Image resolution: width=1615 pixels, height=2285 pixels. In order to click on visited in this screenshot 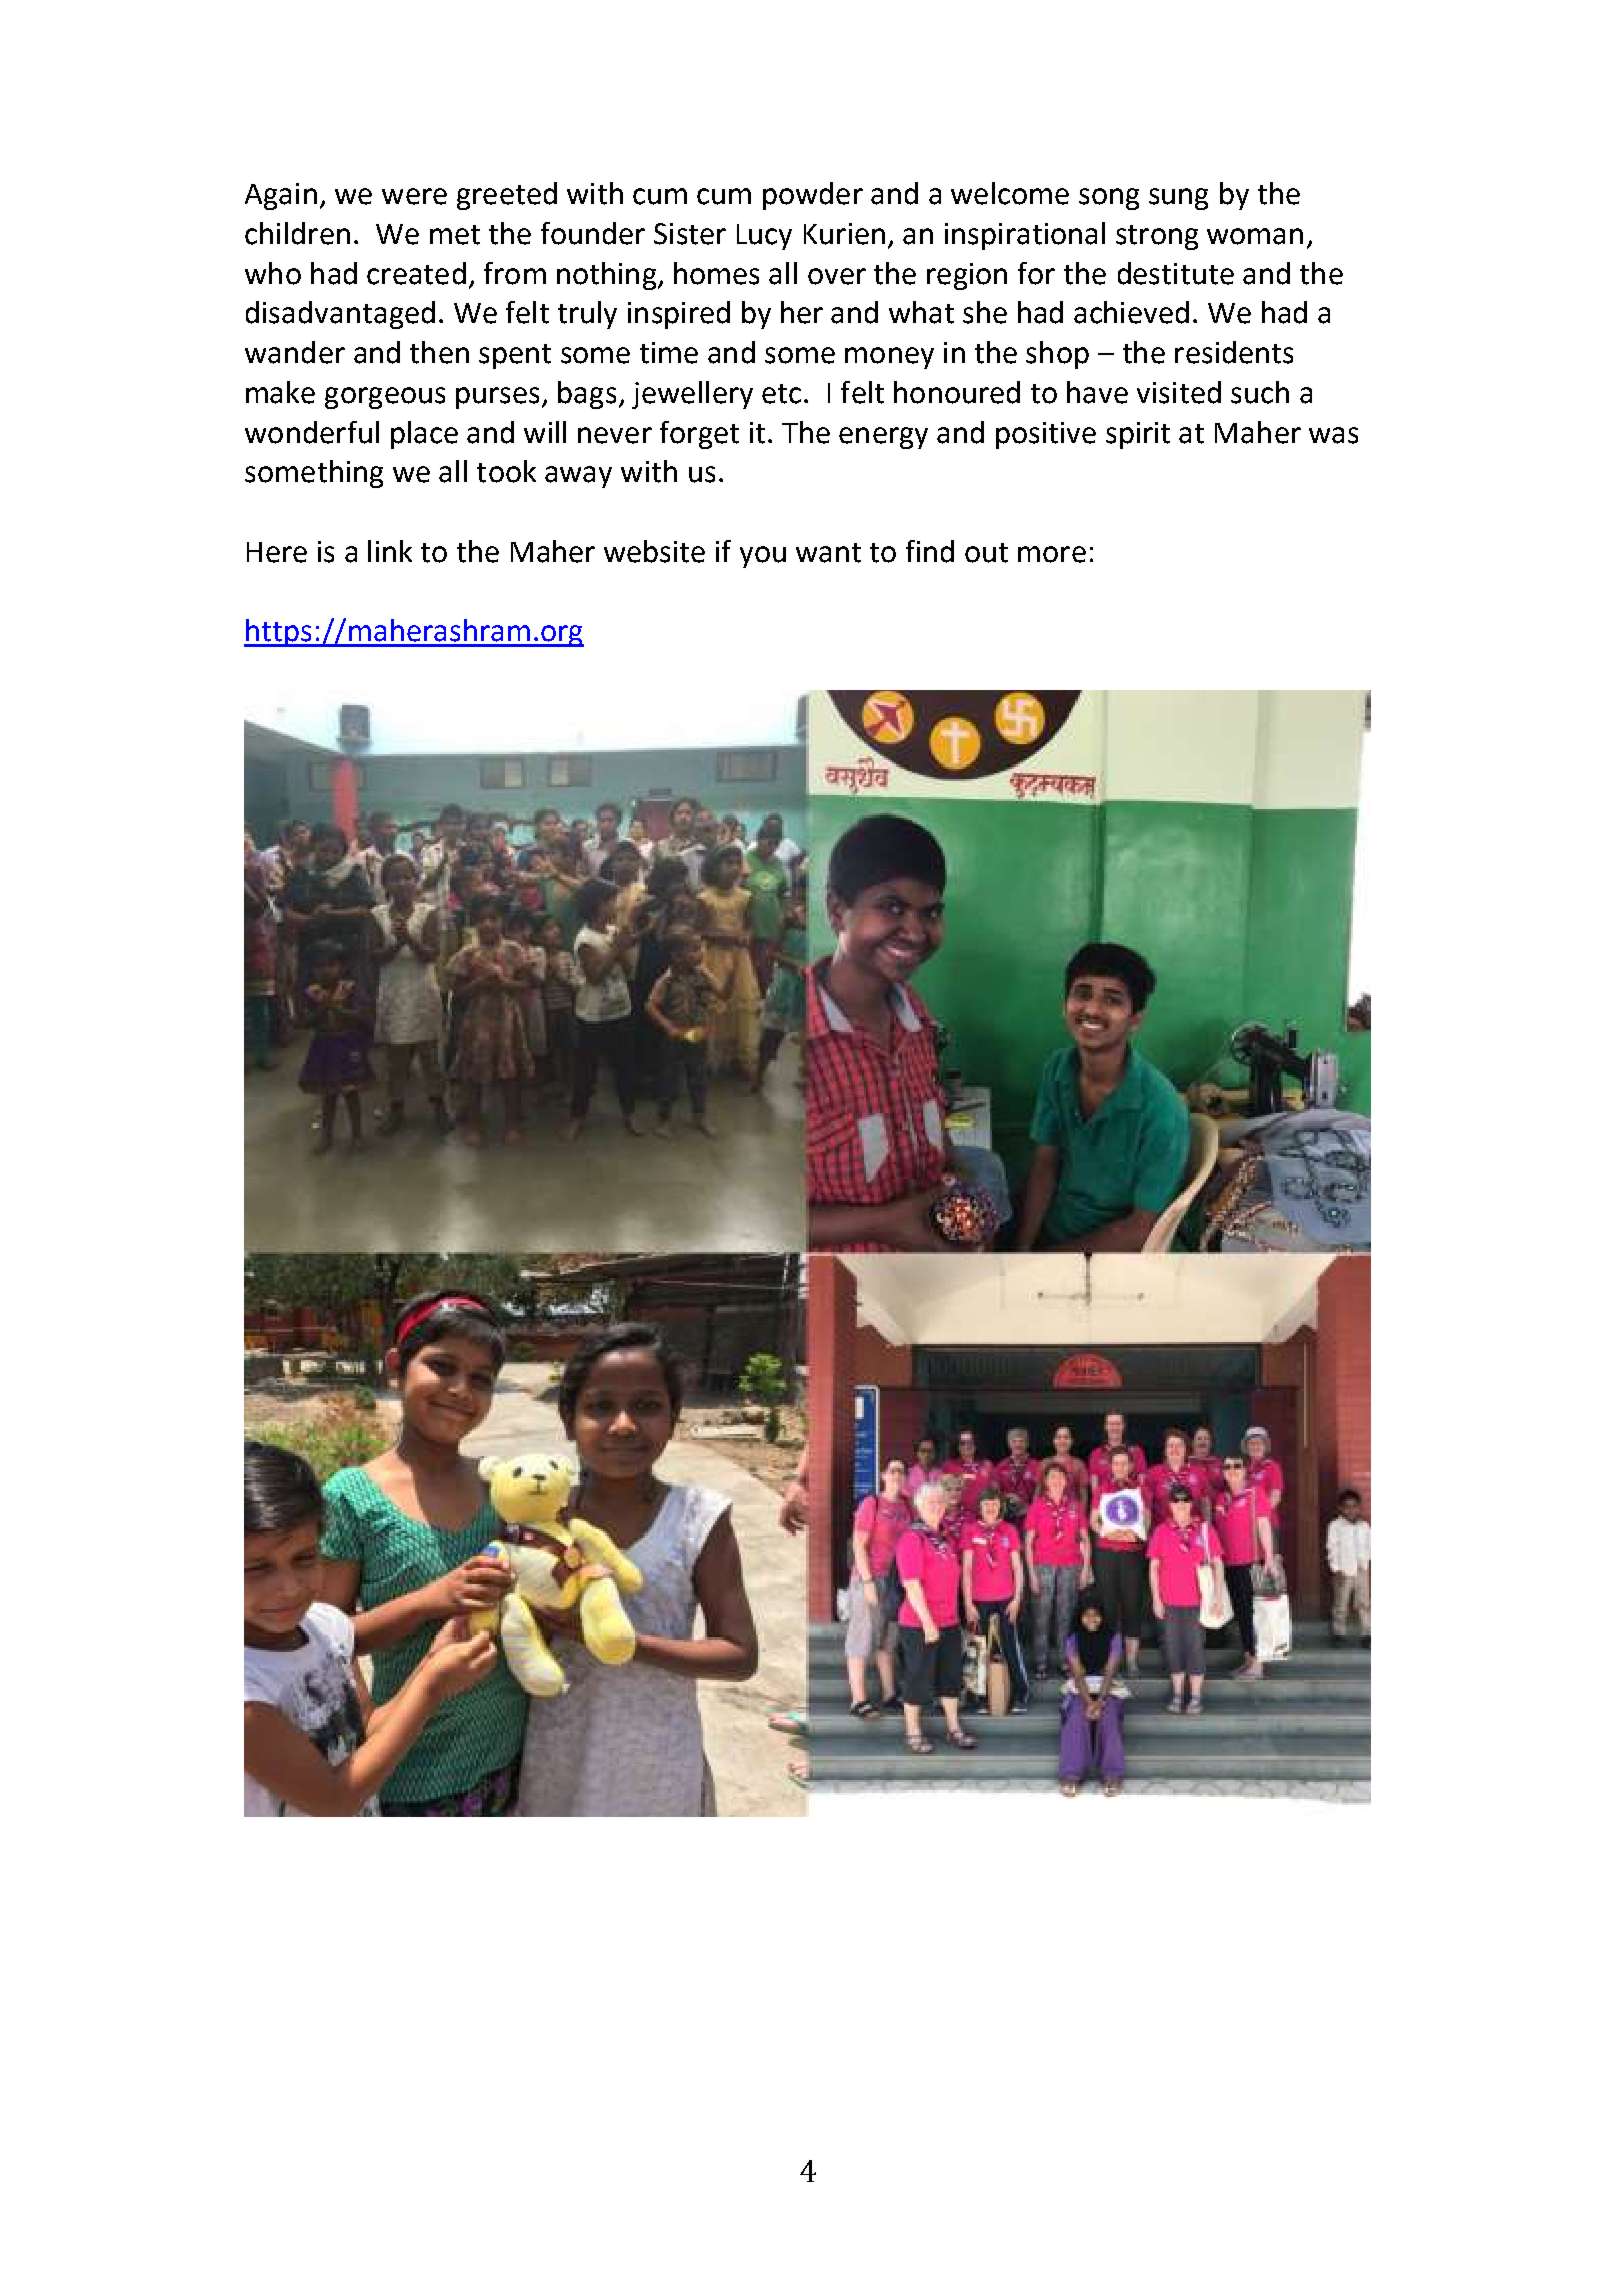, I will do `click(1179, 392)`.
